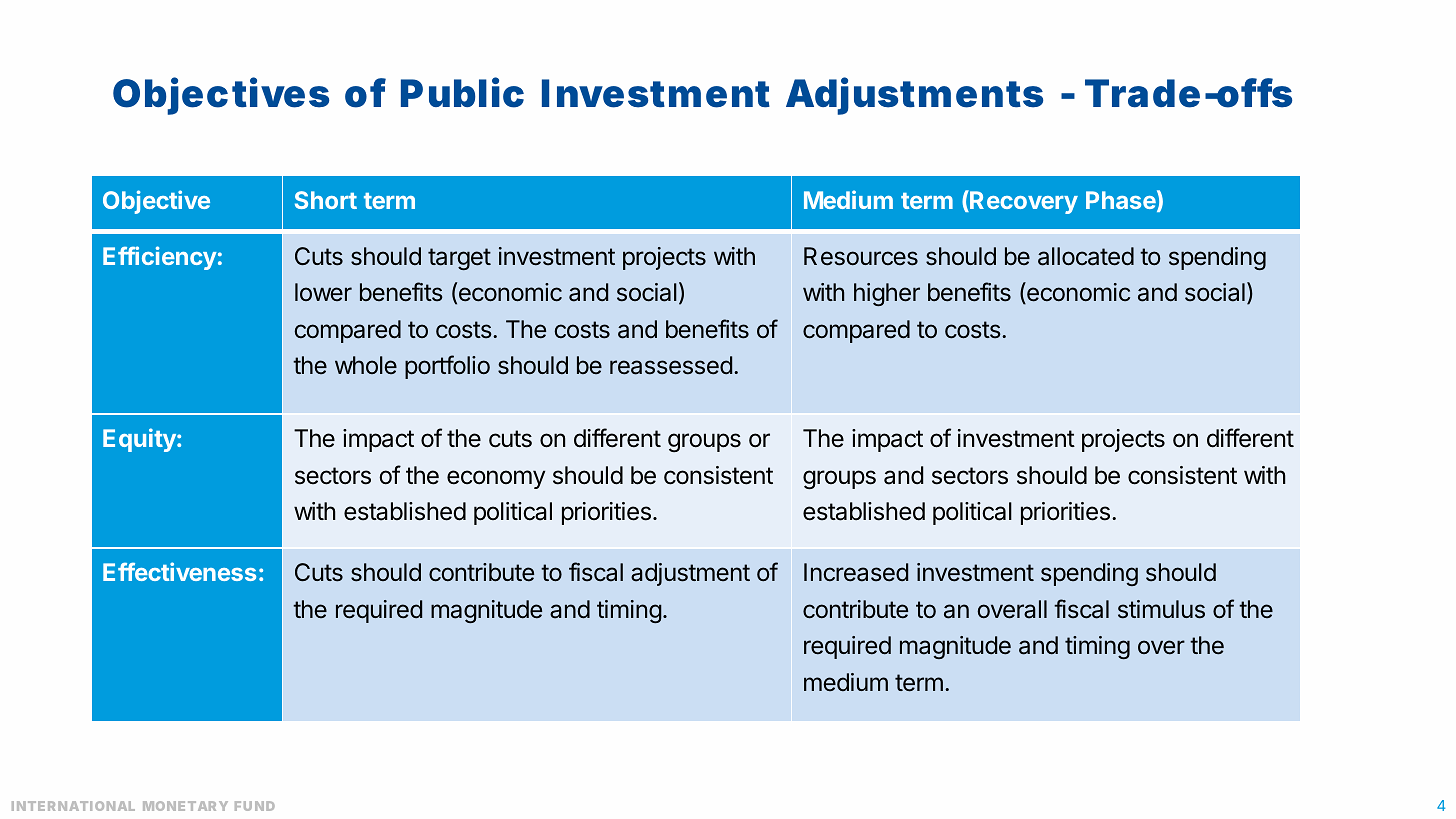 This screenshot has width=1456, height=819. Describe the element at coordinates (1086, 256) in the screenshot. I see `allocated` at that location.
